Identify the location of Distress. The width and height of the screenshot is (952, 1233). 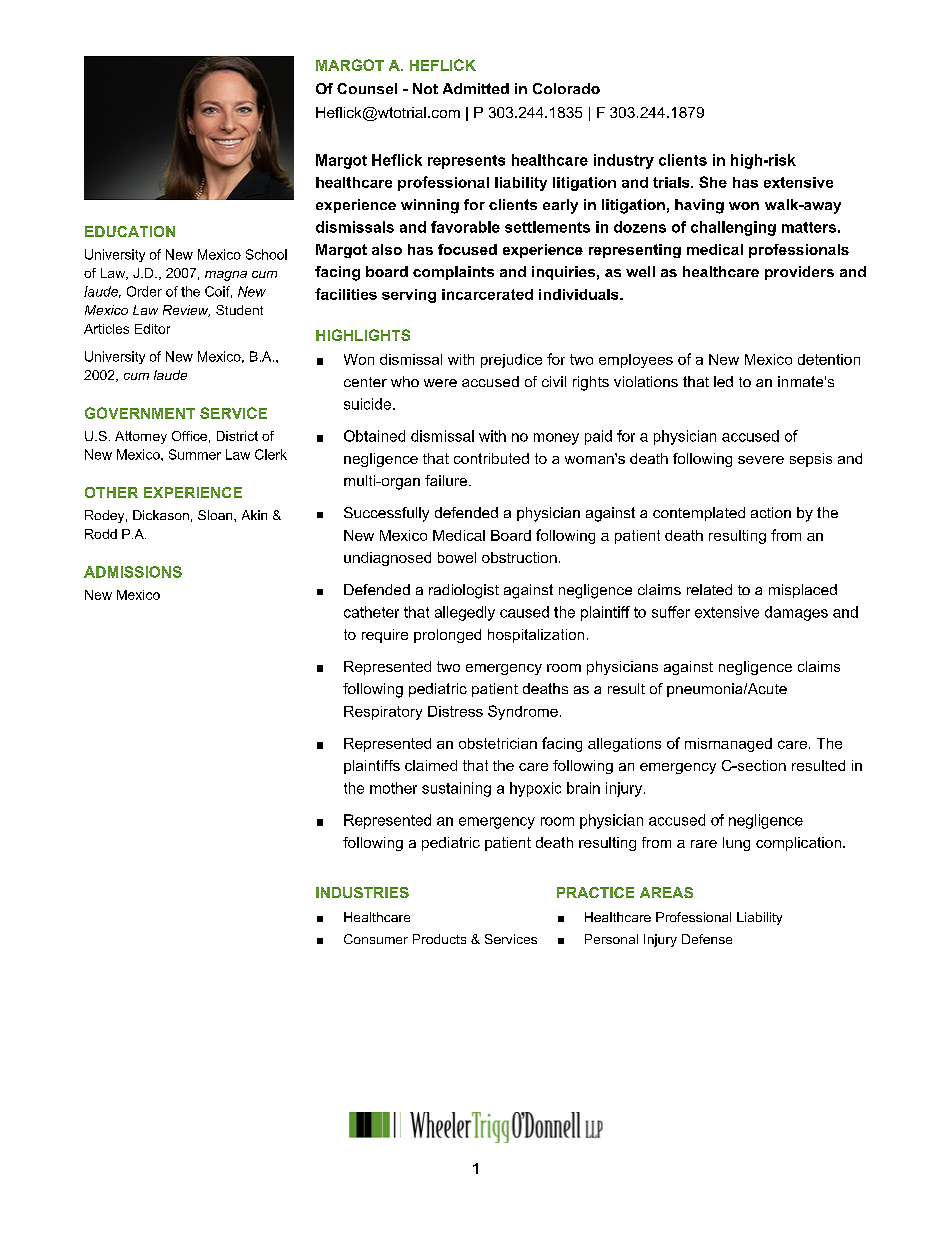
(455, 711).
